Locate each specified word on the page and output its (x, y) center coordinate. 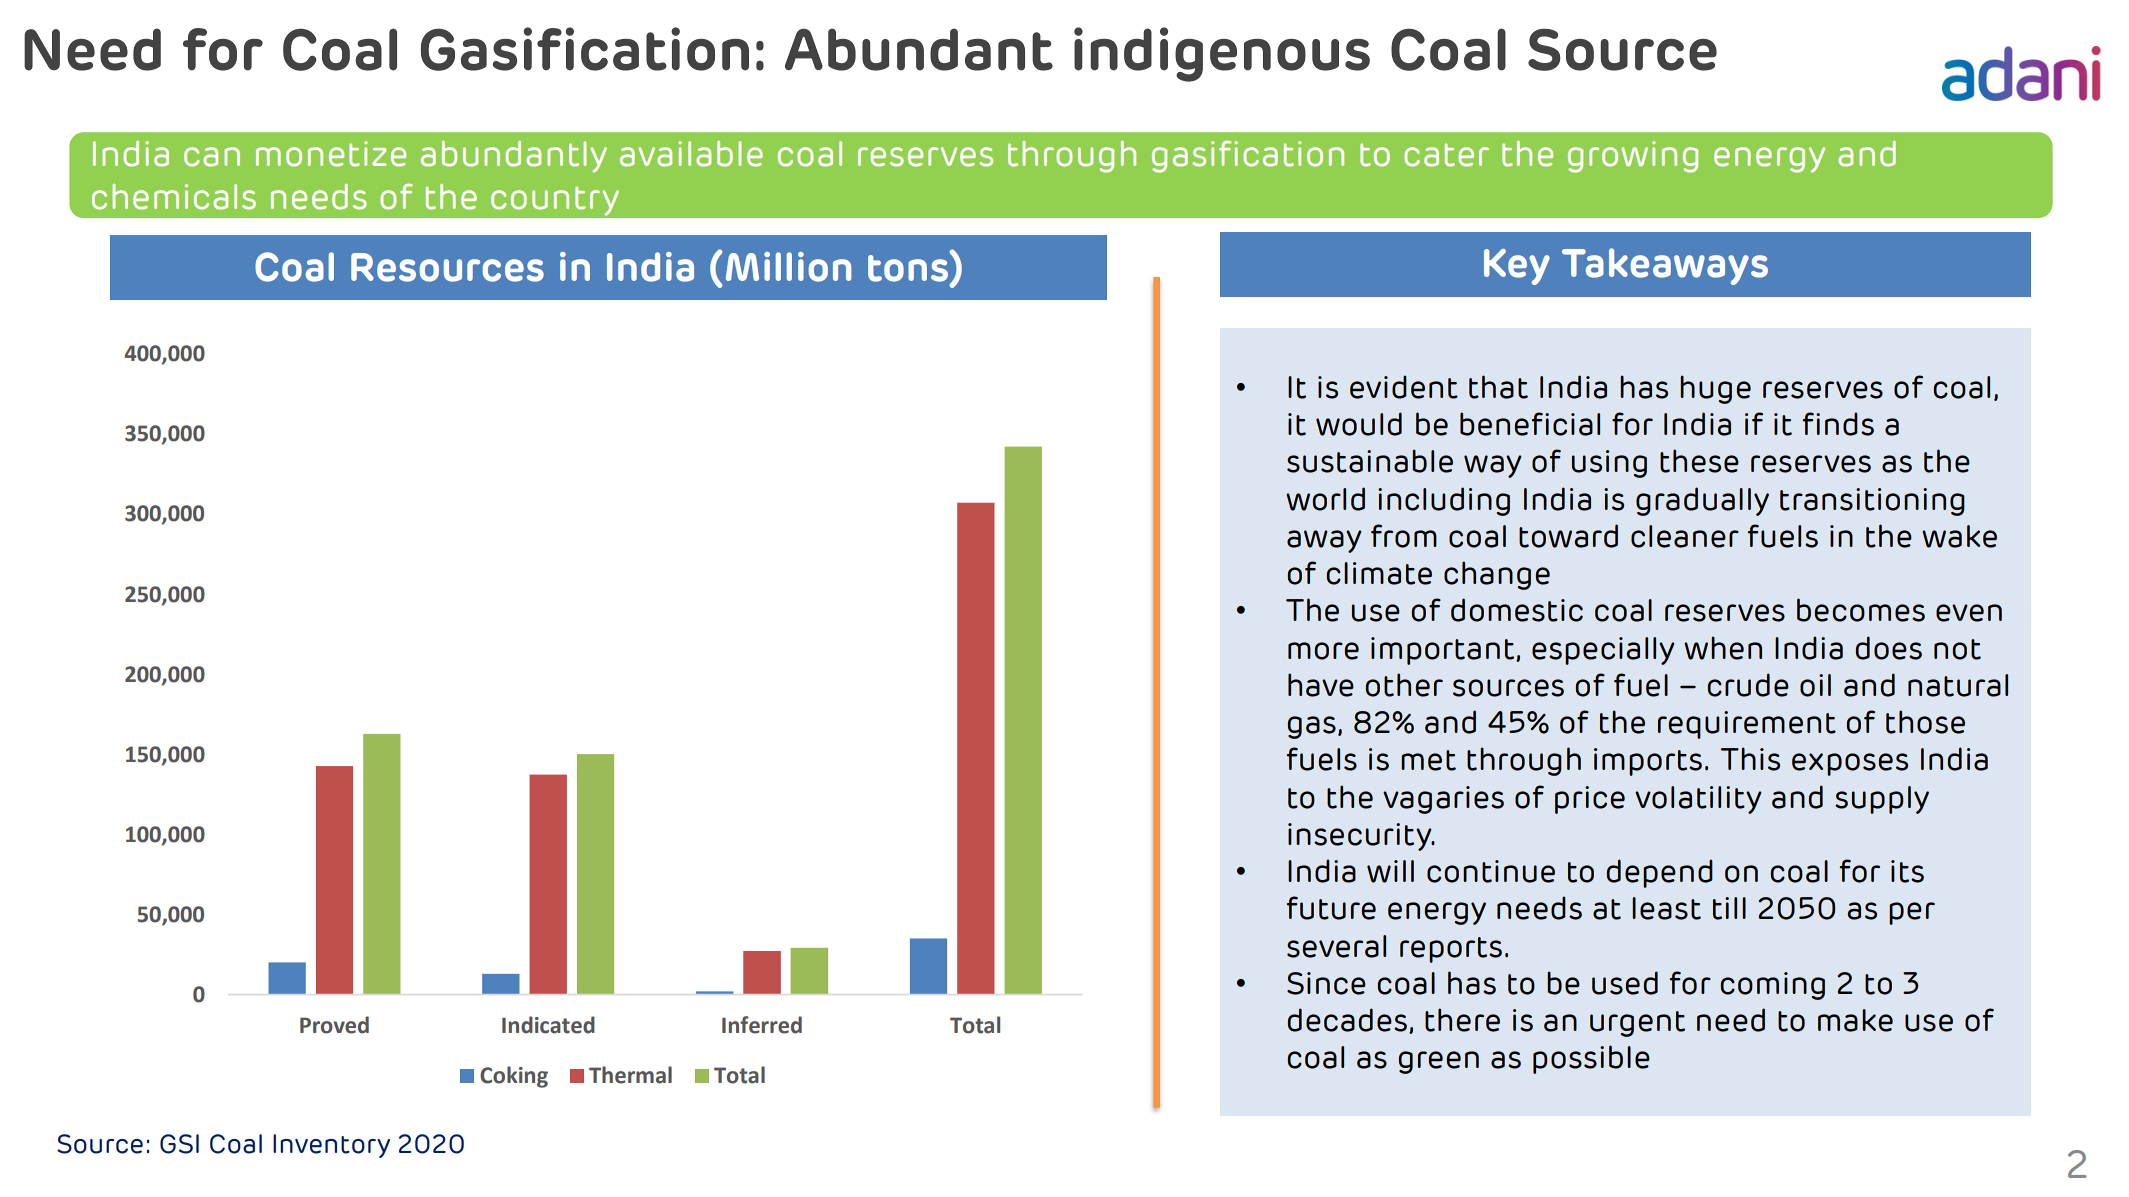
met (1428, 760)
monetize (331, 154)
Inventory (331, 1146)
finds (1838, 424)
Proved (334, 1025)
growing (1633, 157)
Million (788, 267)
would (1359, 424)
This (1750, 759)
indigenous (1222, 54)
